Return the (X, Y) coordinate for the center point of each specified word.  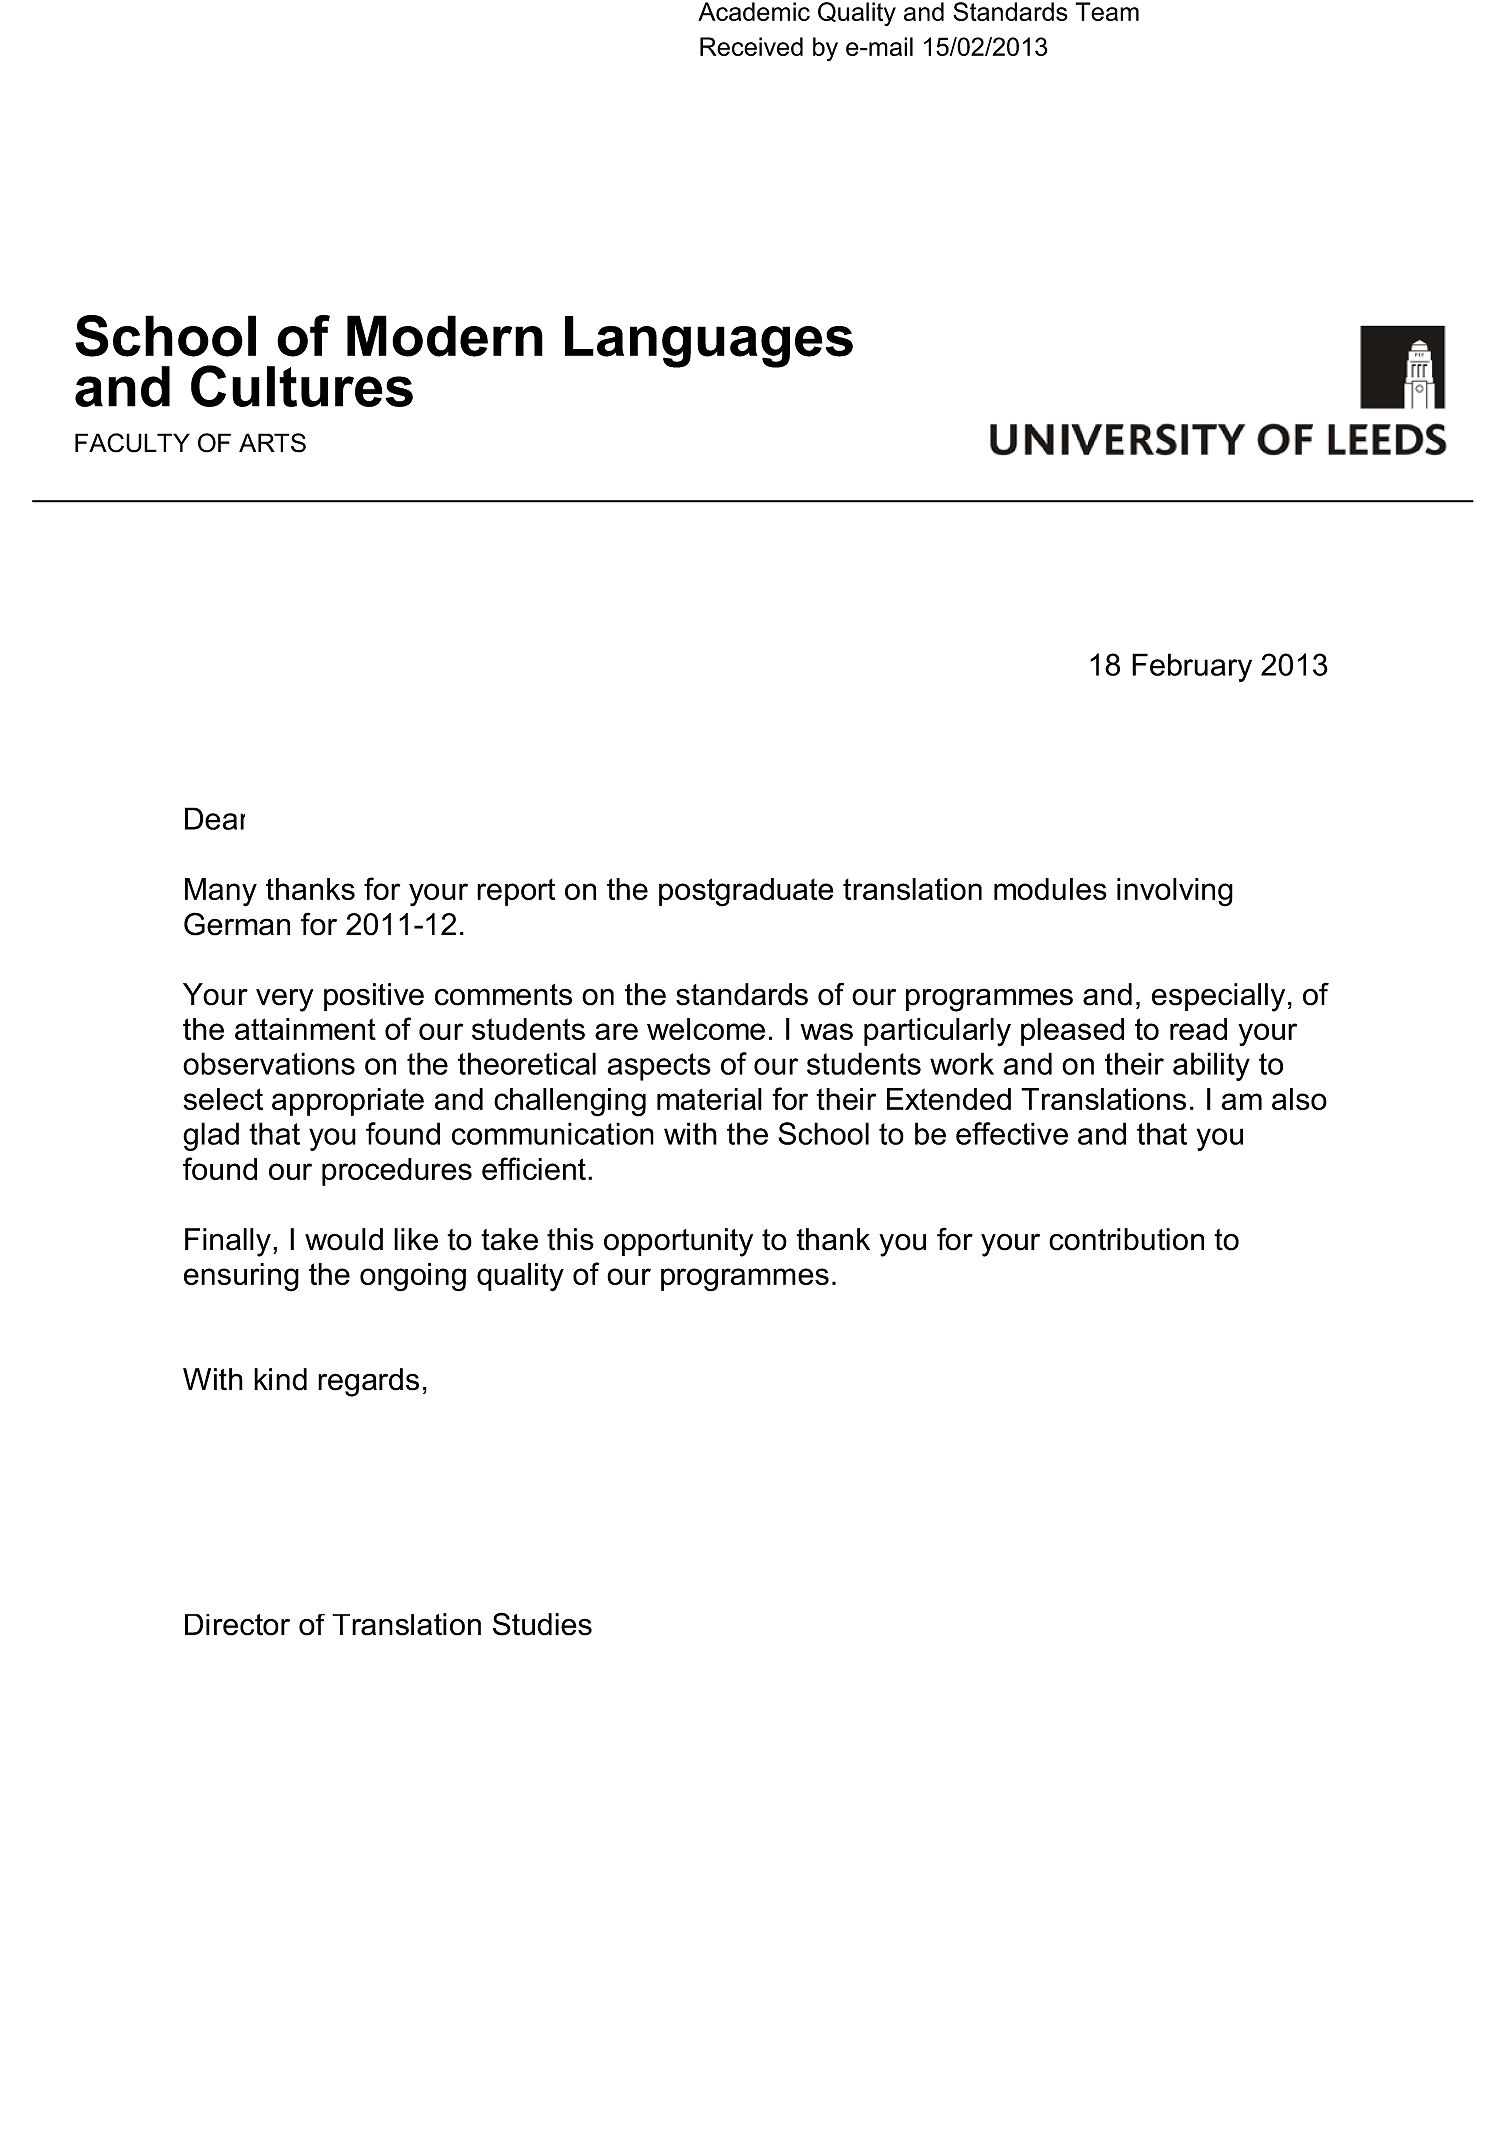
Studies (542, 1624)
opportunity (678, 1242)
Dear (215, 818)
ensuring (241, 1277)
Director (237, 1625)
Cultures (302, 386)
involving (1175, 892)
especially (1218, 997)
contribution (1126, 1239)
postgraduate (746, 892)
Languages (709, 342)
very (285, 1000)
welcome (706, 1029)
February (1192, 667)
